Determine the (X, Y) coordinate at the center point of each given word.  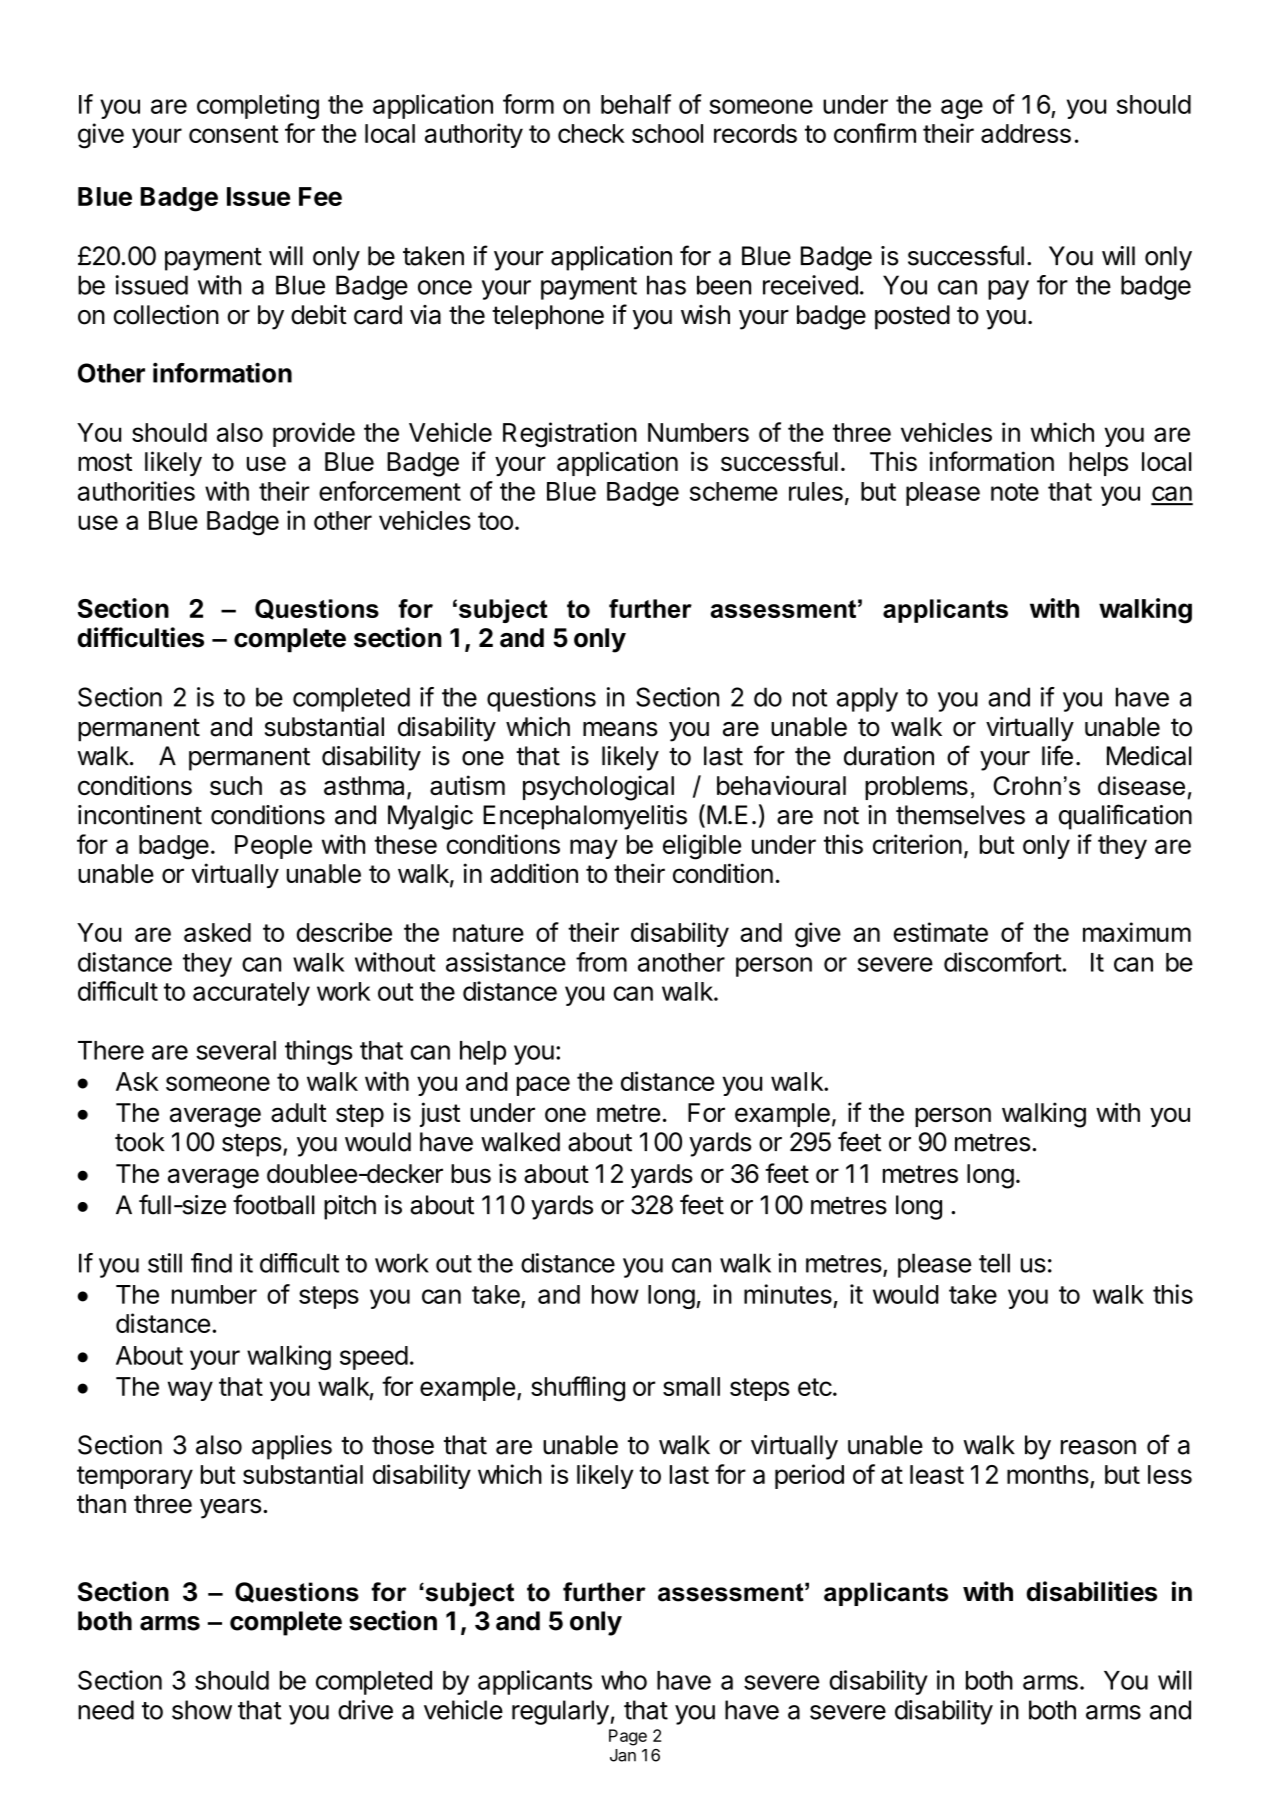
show (202, 1710)
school (667, 133)
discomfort (1003, 962)
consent (234, 134)
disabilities (1091, 1591)
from (601, 962)
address (1026, 133)
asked (217, 932)
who (624, 1680)
